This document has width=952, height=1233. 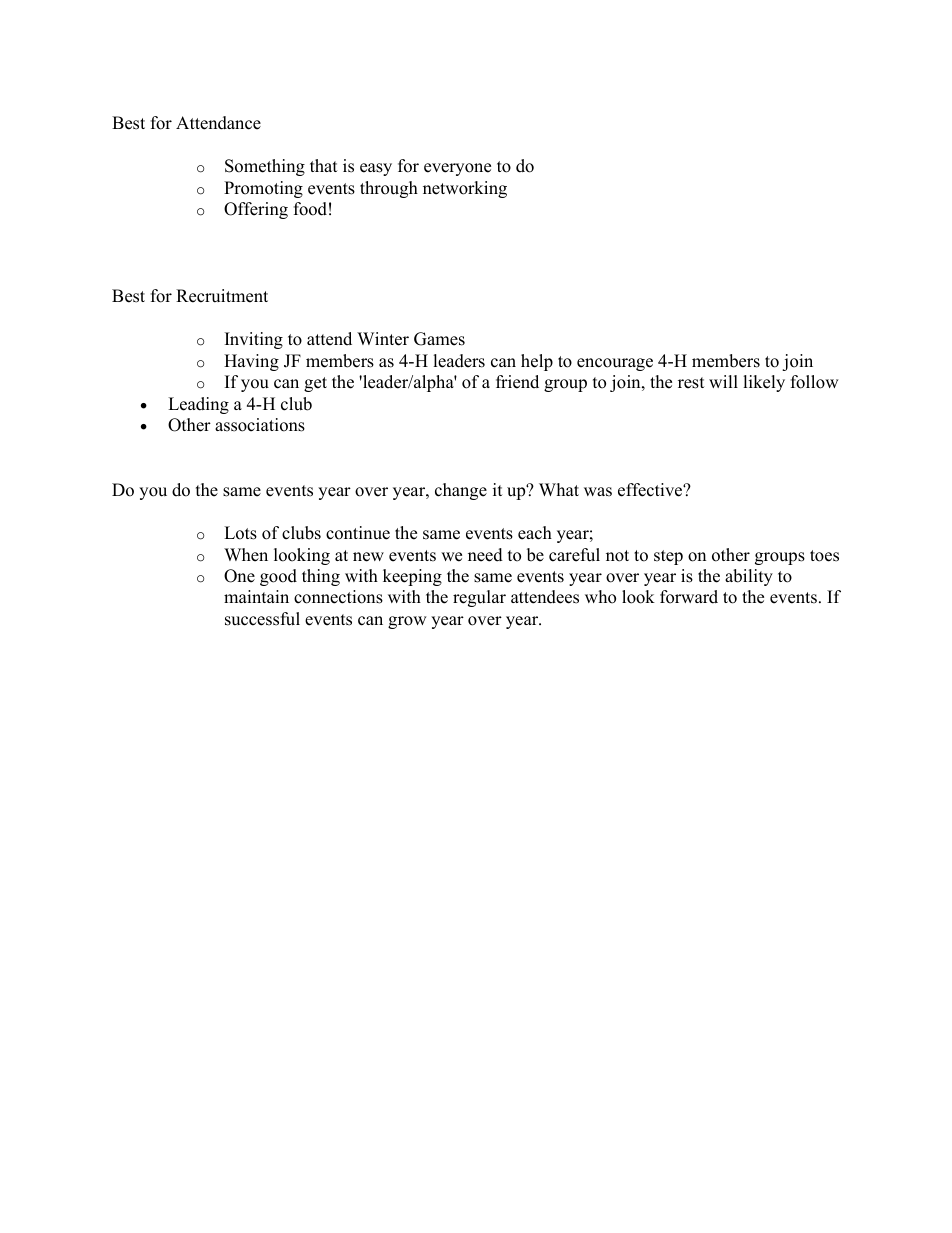 I want to click on Lots, so click(x=240, y=533).
